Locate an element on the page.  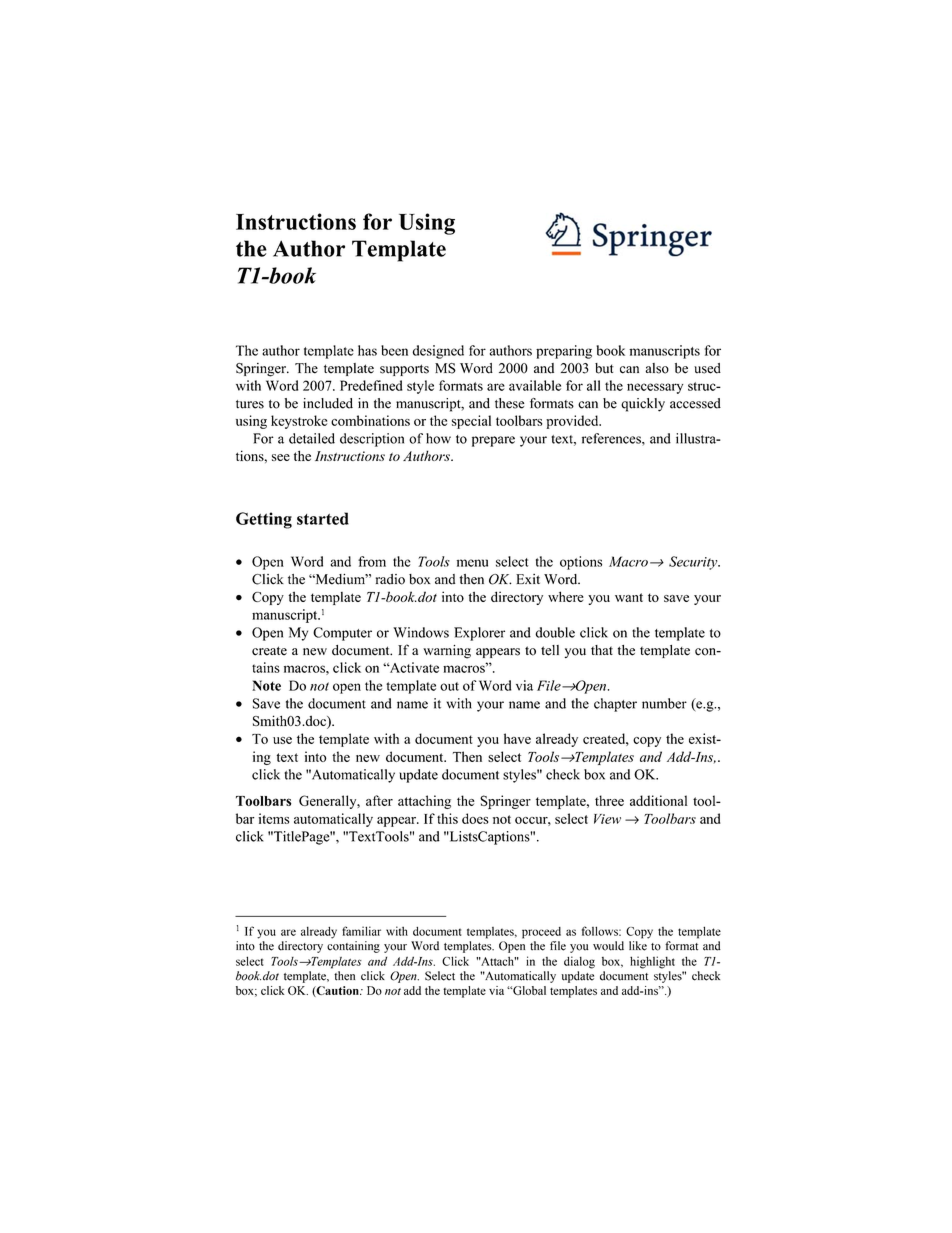
started is located at coordinates (323, 518).
